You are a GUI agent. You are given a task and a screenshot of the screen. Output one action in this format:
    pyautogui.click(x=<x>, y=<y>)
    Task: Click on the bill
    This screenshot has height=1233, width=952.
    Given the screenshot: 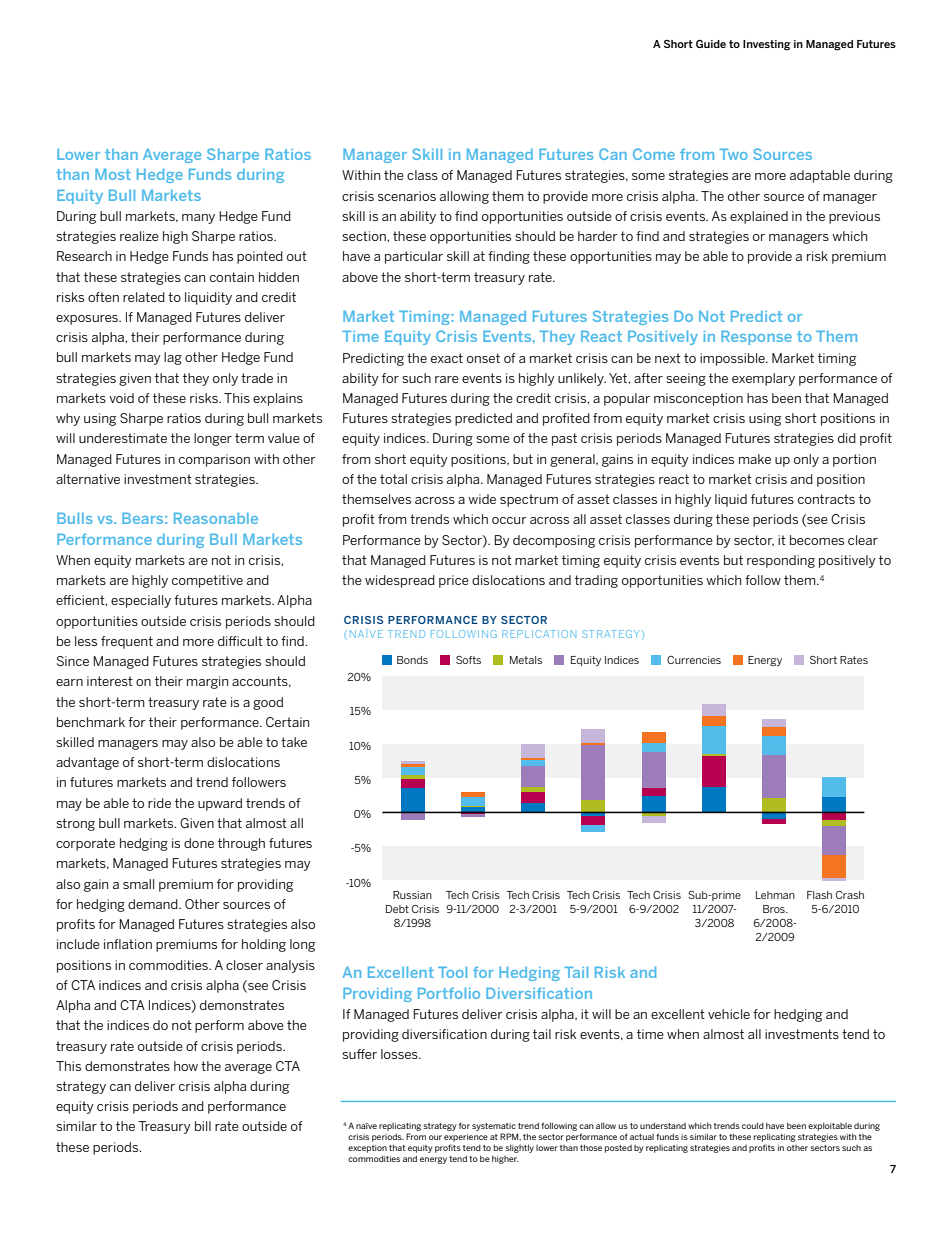 What is the action you would take?
    pyautogui.click(x=203, y=1126)
